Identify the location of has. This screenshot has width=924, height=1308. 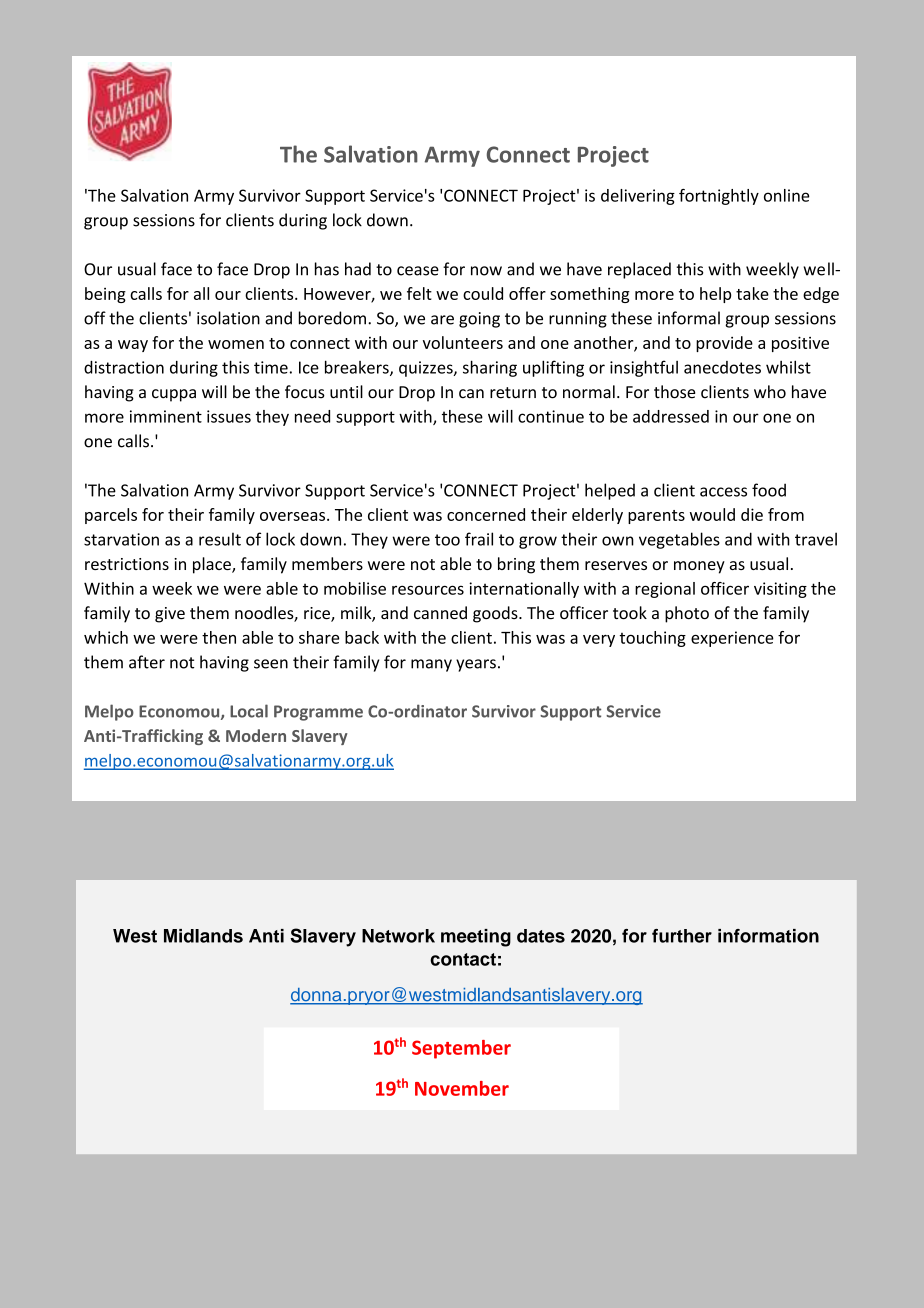
(327, 269).
